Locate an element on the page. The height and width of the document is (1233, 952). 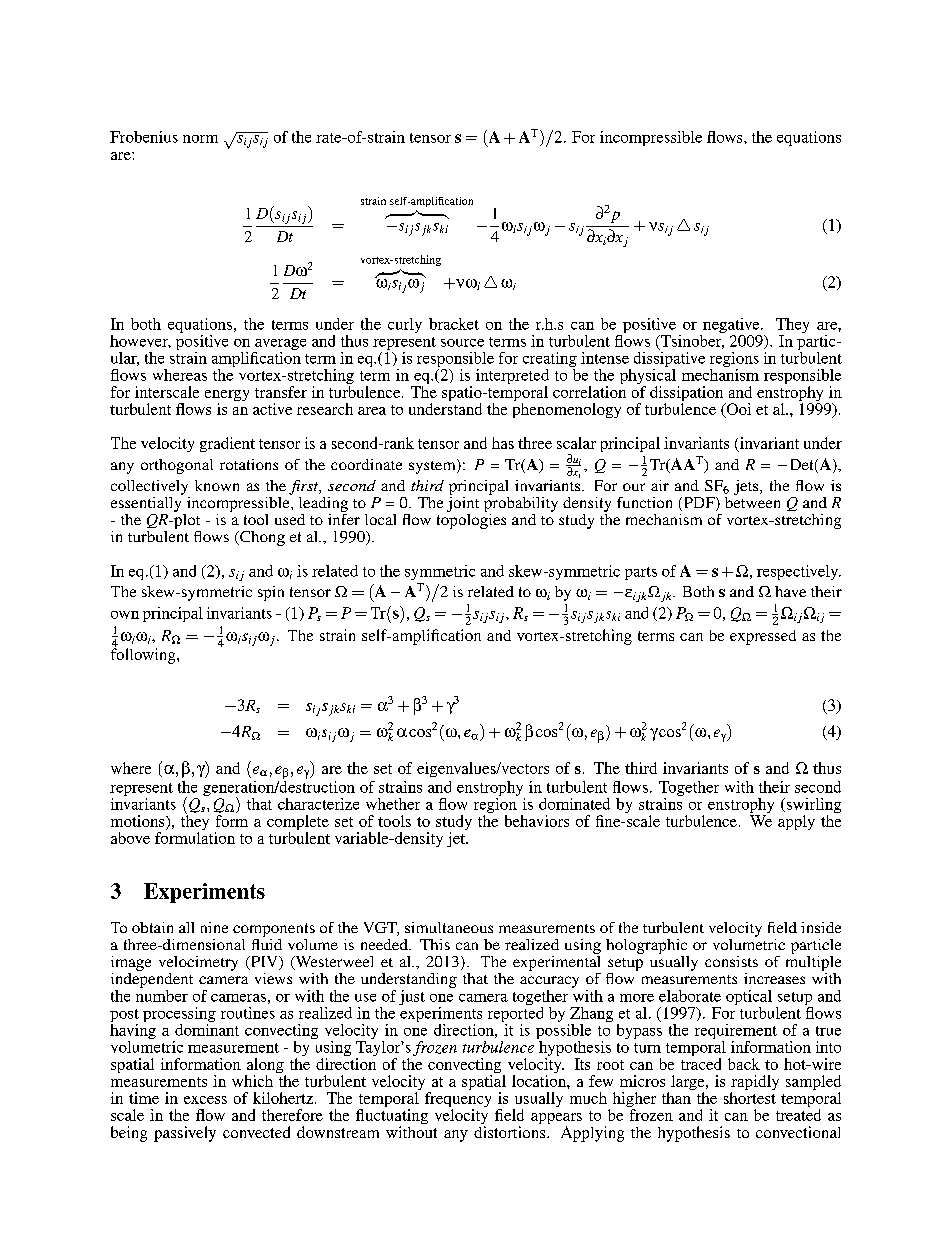
curly is located at coordinates (405, 325).
